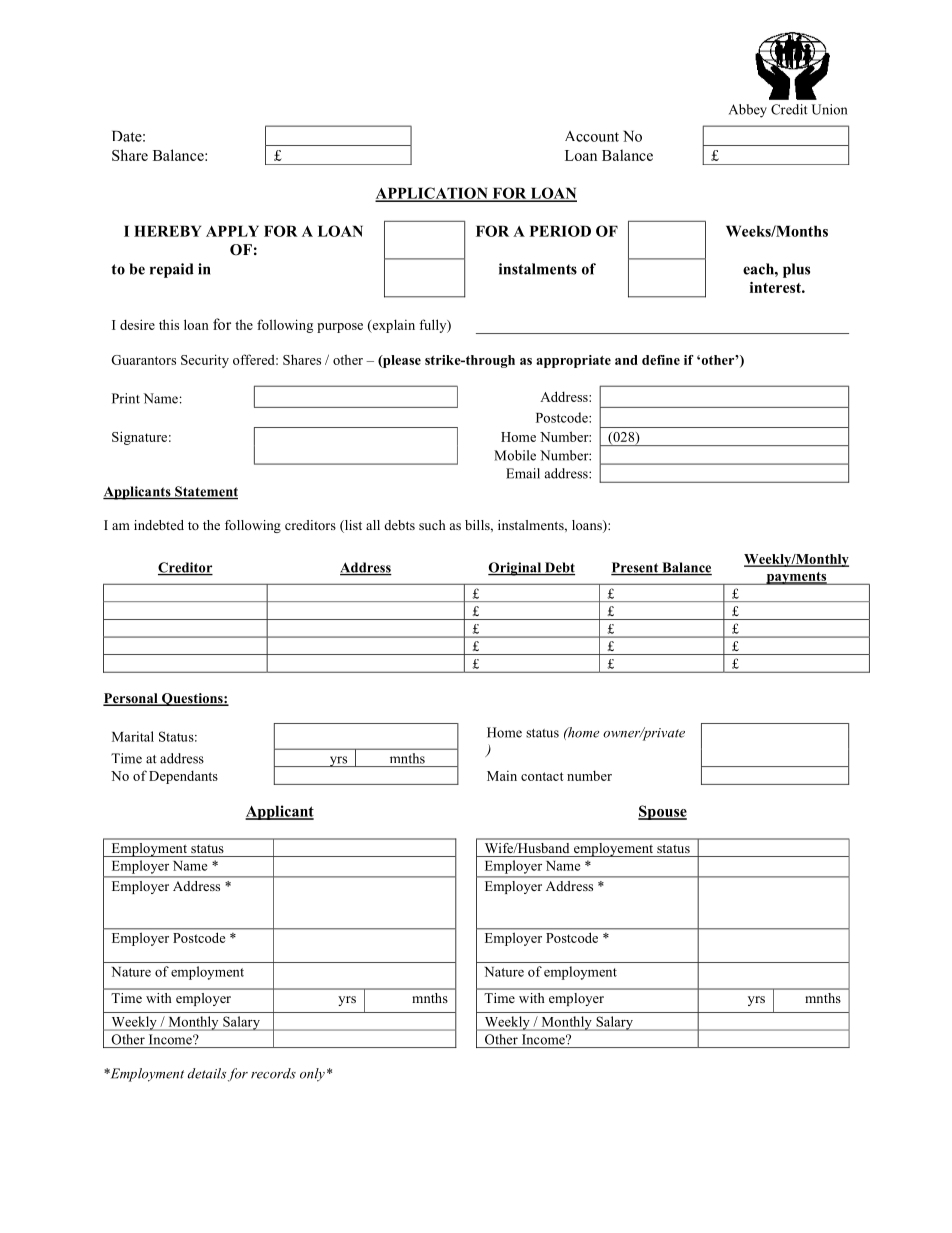  What do you see at coordinates (183, 777) in the image?
I see `Dependants` at bounding box center [183, 777].
